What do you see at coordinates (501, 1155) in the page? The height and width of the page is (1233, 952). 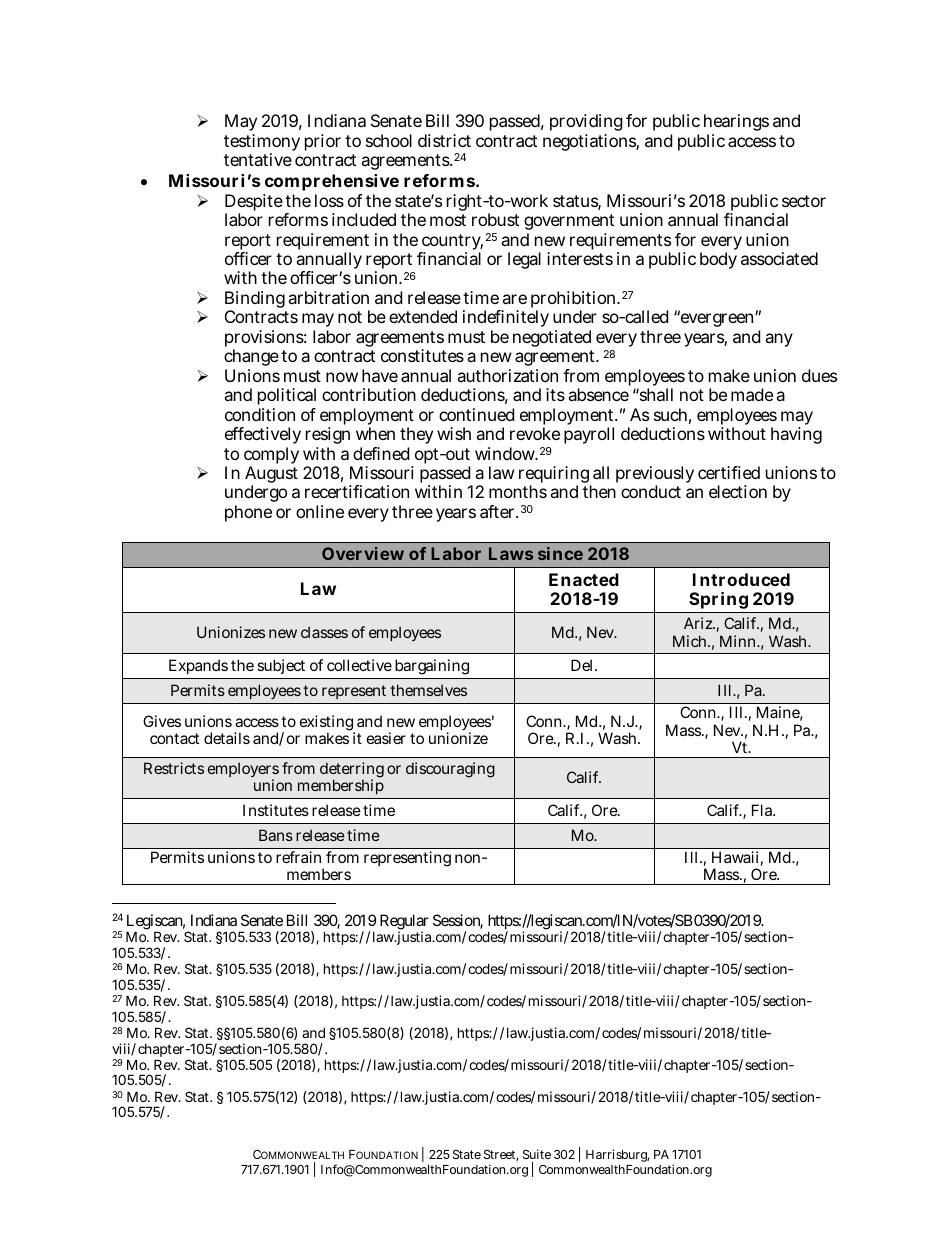 I see `Street` at bounding box center [501, 1155].
